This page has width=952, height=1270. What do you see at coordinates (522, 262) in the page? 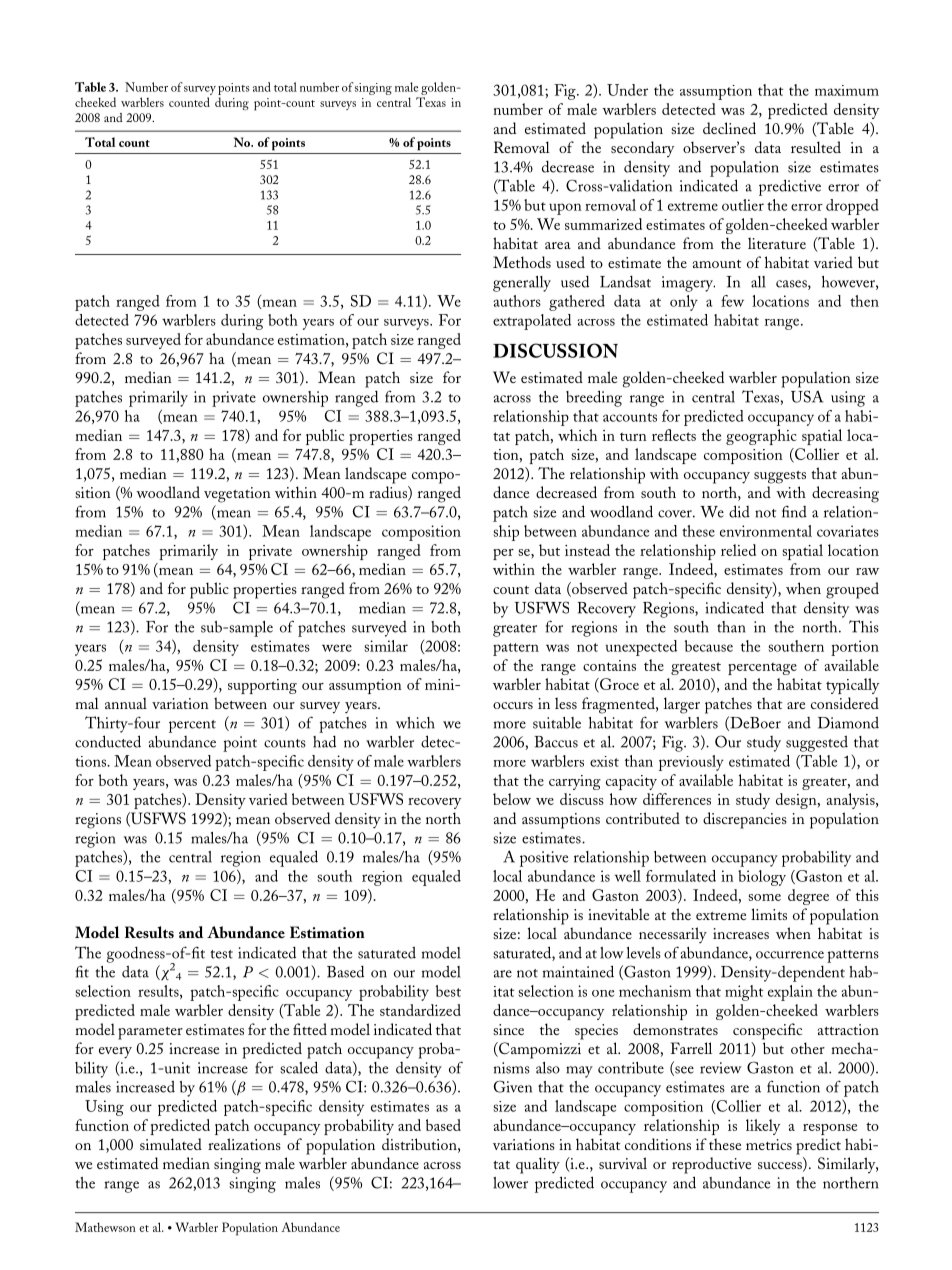
I see `Methods` at bounding box center [522, 262].
